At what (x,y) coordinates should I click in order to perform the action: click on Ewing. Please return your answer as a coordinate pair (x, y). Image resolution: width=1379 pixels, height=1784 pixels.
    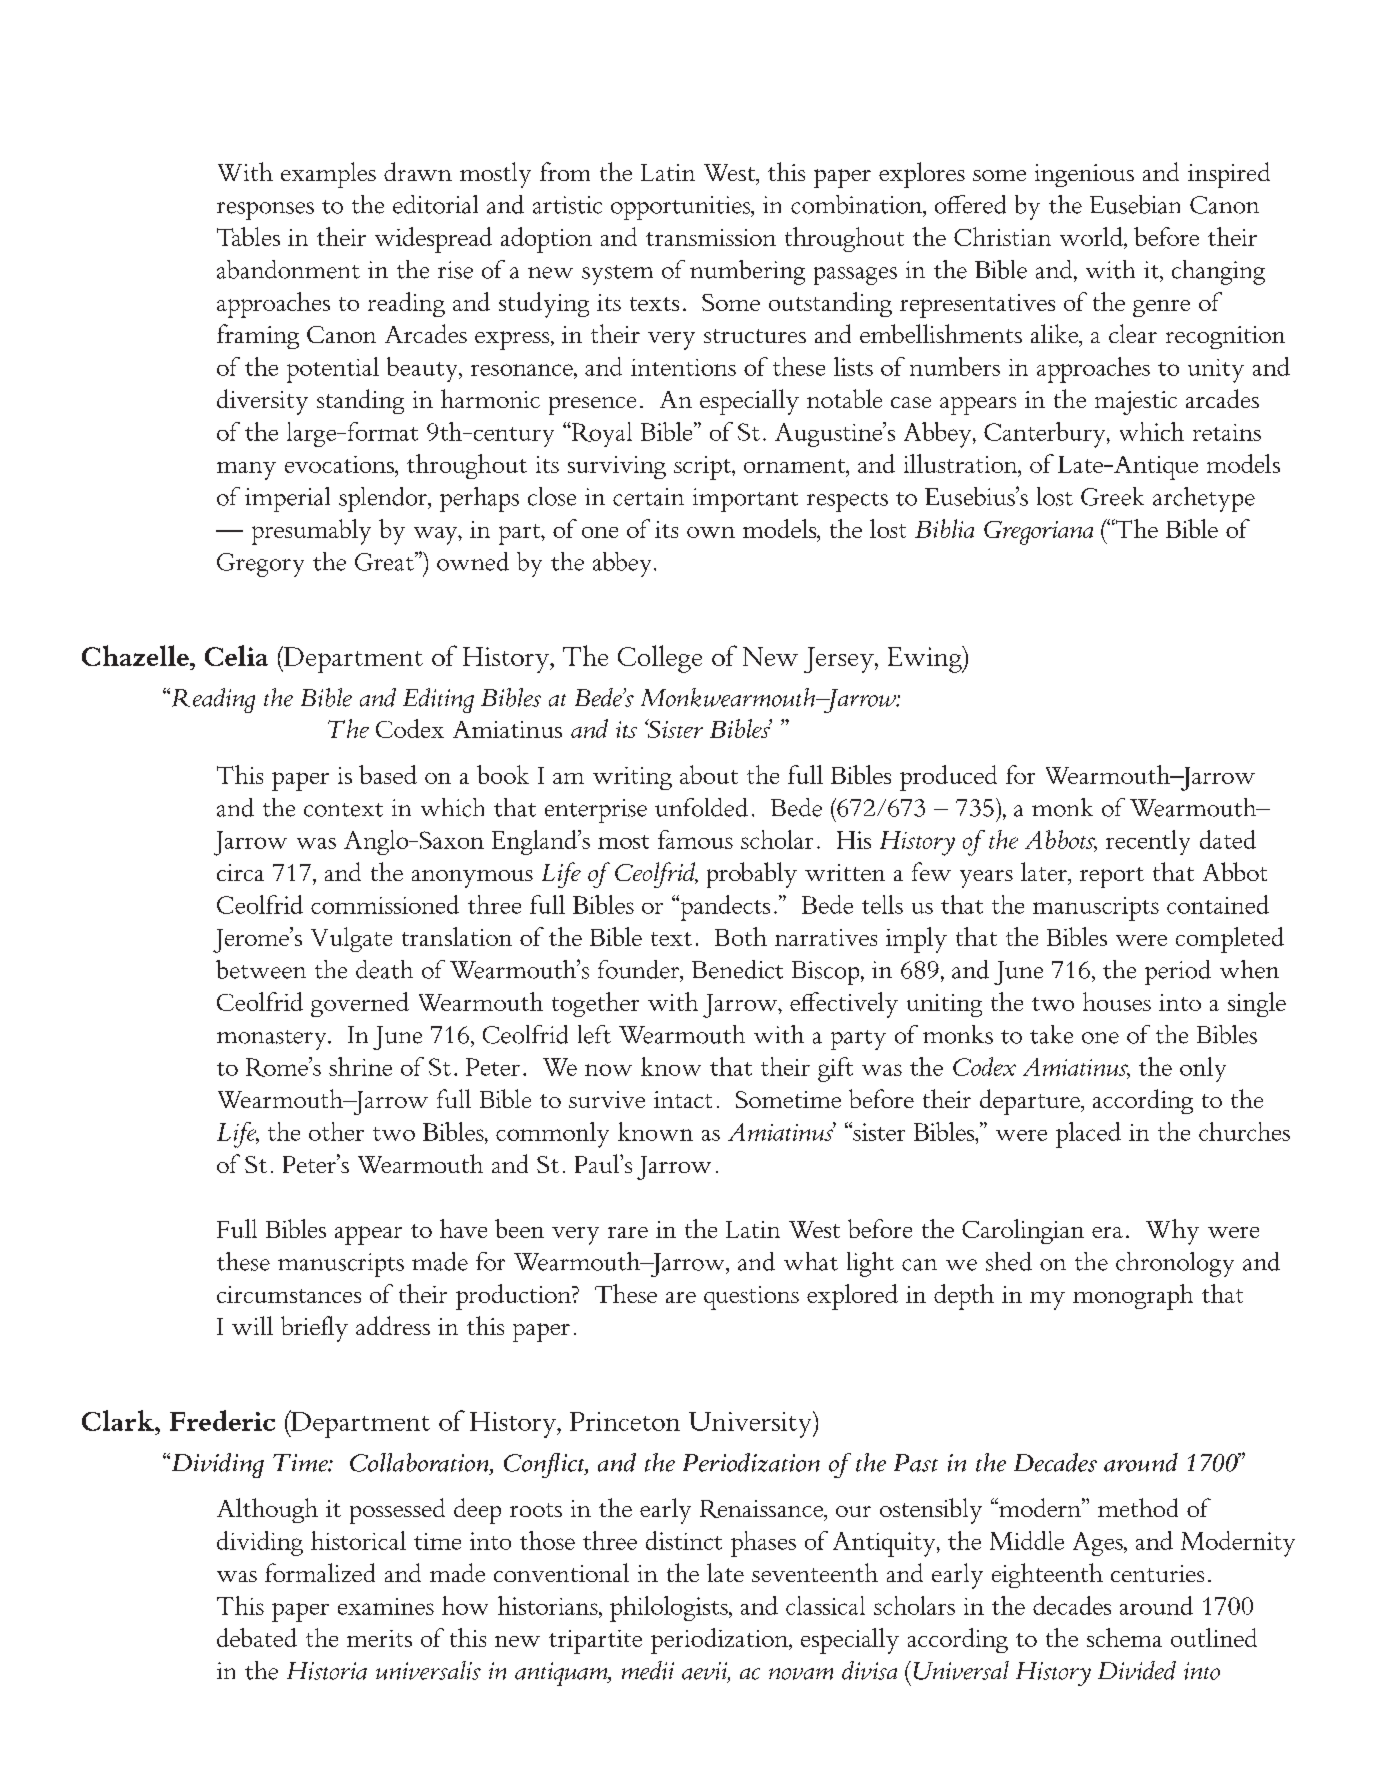
    Looking at the image, I should click on (926, 659).
